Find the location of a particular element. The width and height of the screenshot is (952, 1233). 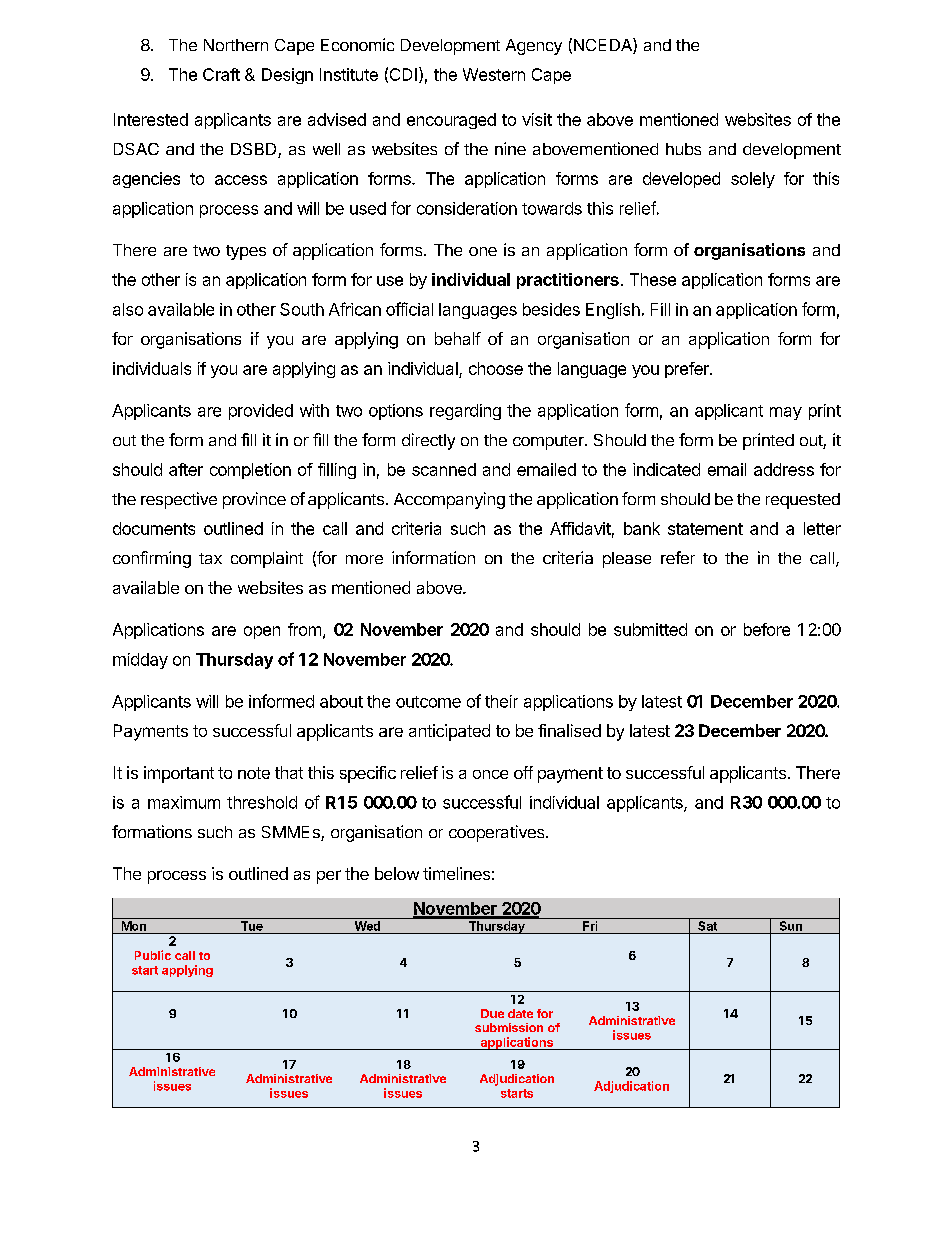

statement is located at coordinates (705, 529).
